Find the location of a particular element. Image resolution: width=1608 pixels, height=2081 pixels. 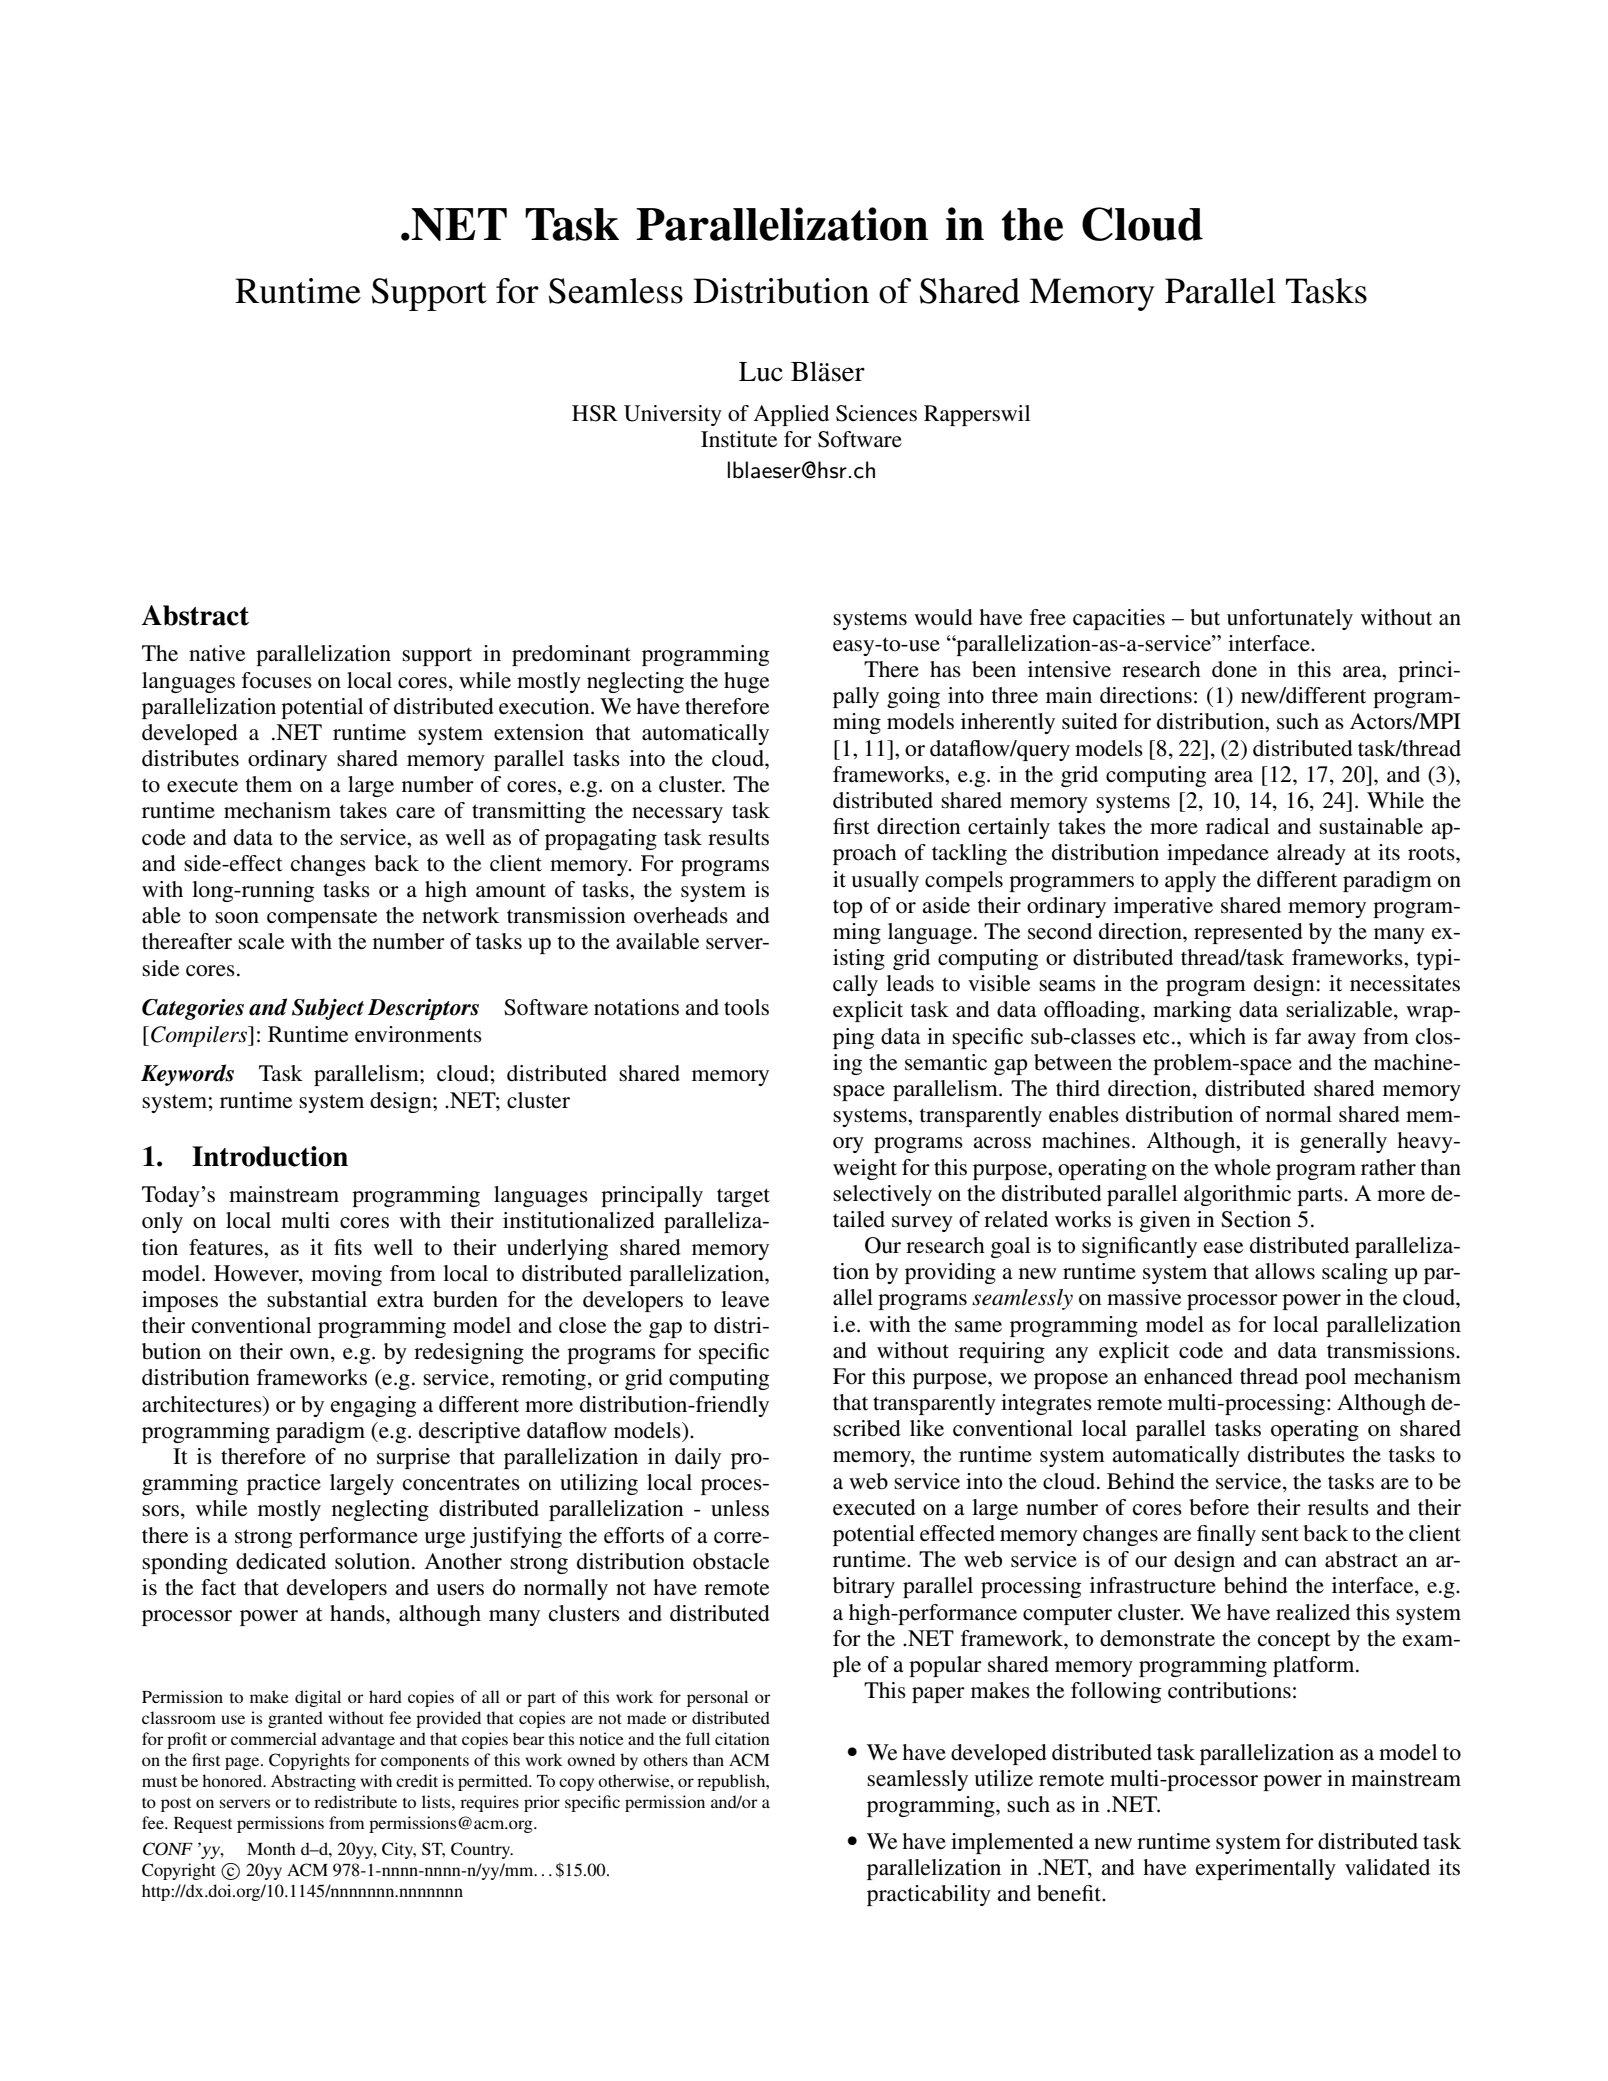

target is located at coordinates (743, 1197).
